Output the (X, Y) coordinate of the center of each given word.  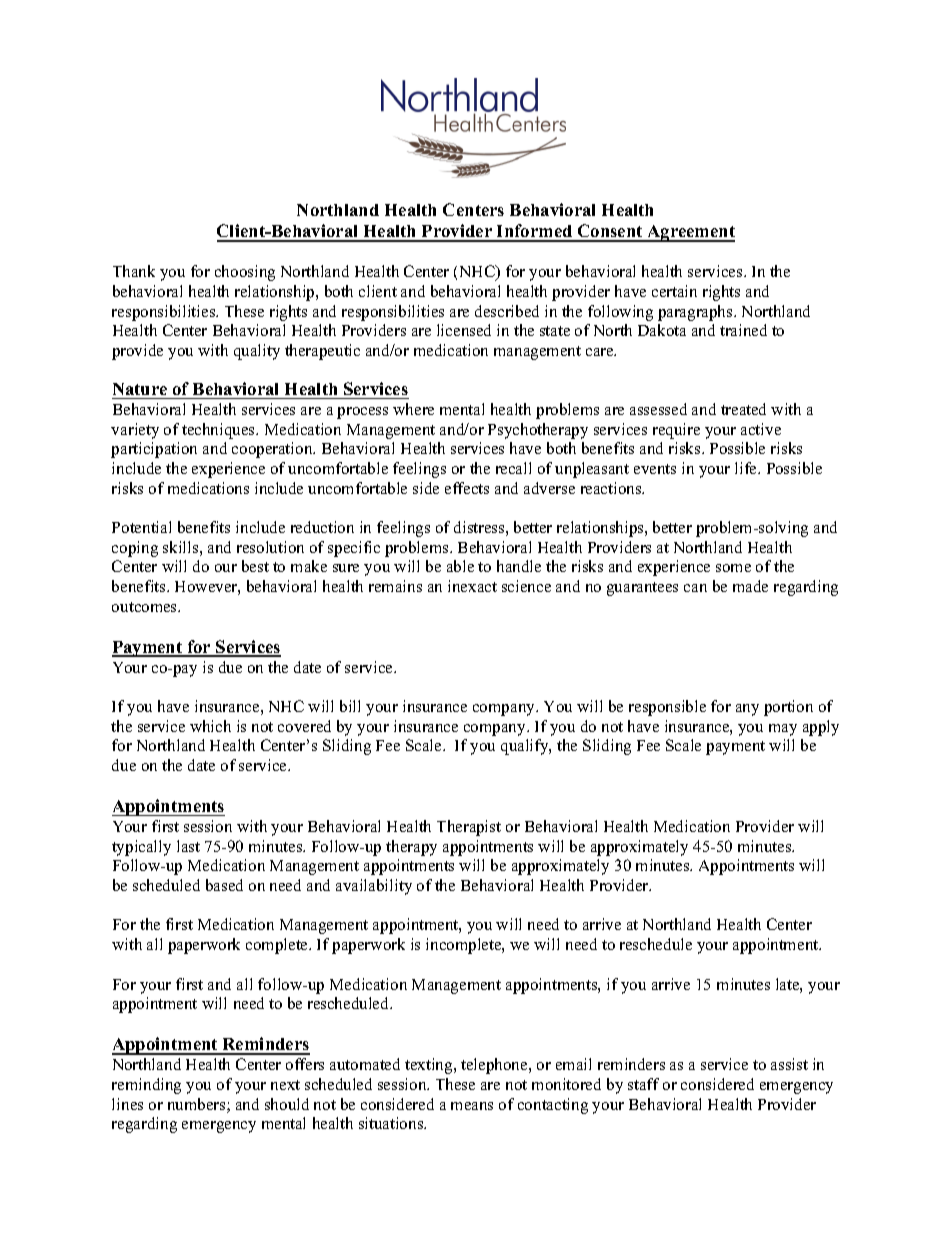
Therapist (469, 828)
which (210, 726)
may (783, 730)
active (761, 429)
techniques (220, 431)
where (413, 409)
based (224, 885)
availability (374, 887)
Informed (535, 232)
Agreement (690, 233)
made (750, 586)
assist (789, 1064)
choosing (245, 273)
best (255, 566)
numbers (198, 1105)
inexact (472, 586)
